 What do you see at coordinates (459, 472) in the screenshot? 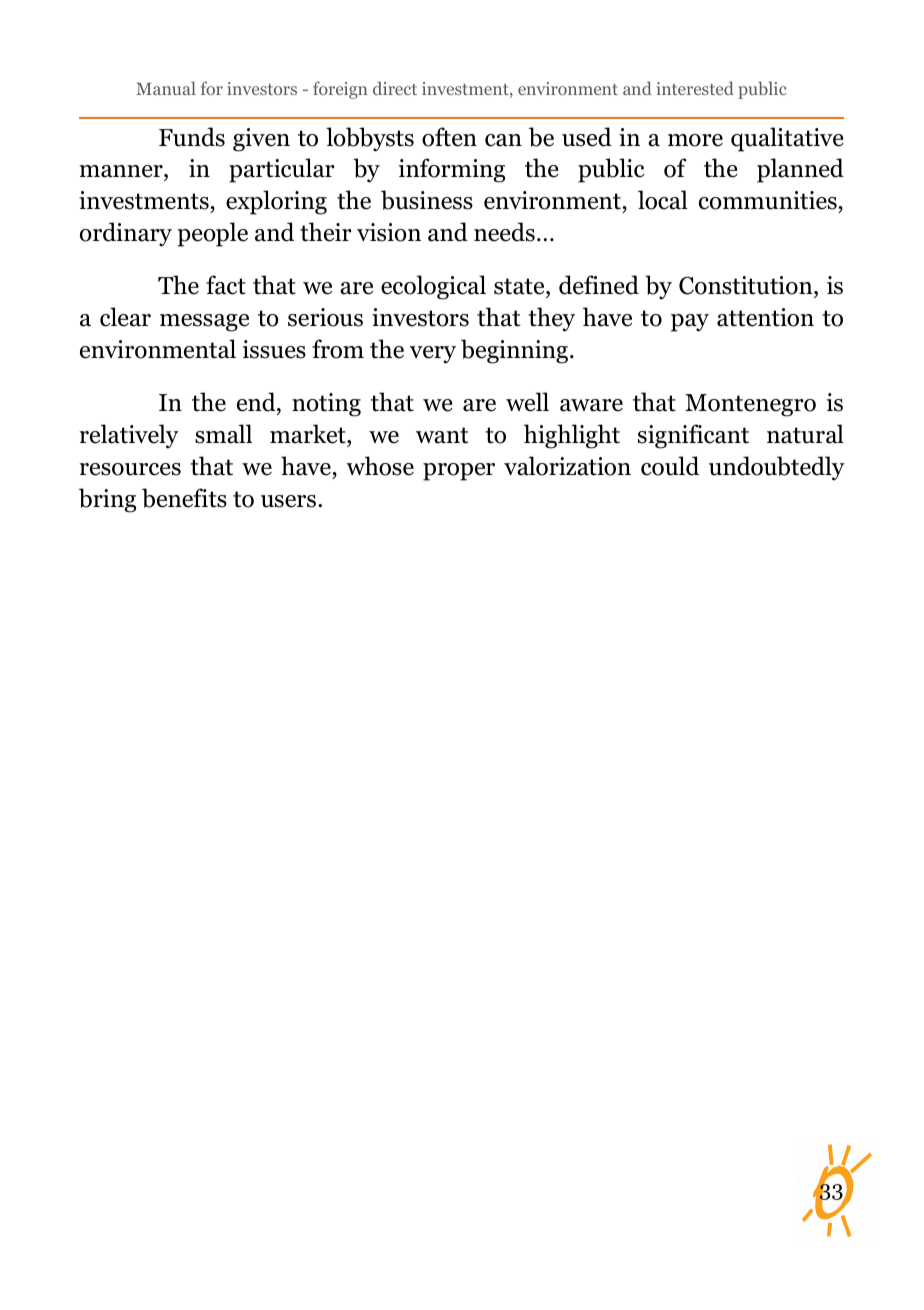
I see `proper` at bounding box center [459, 472].
